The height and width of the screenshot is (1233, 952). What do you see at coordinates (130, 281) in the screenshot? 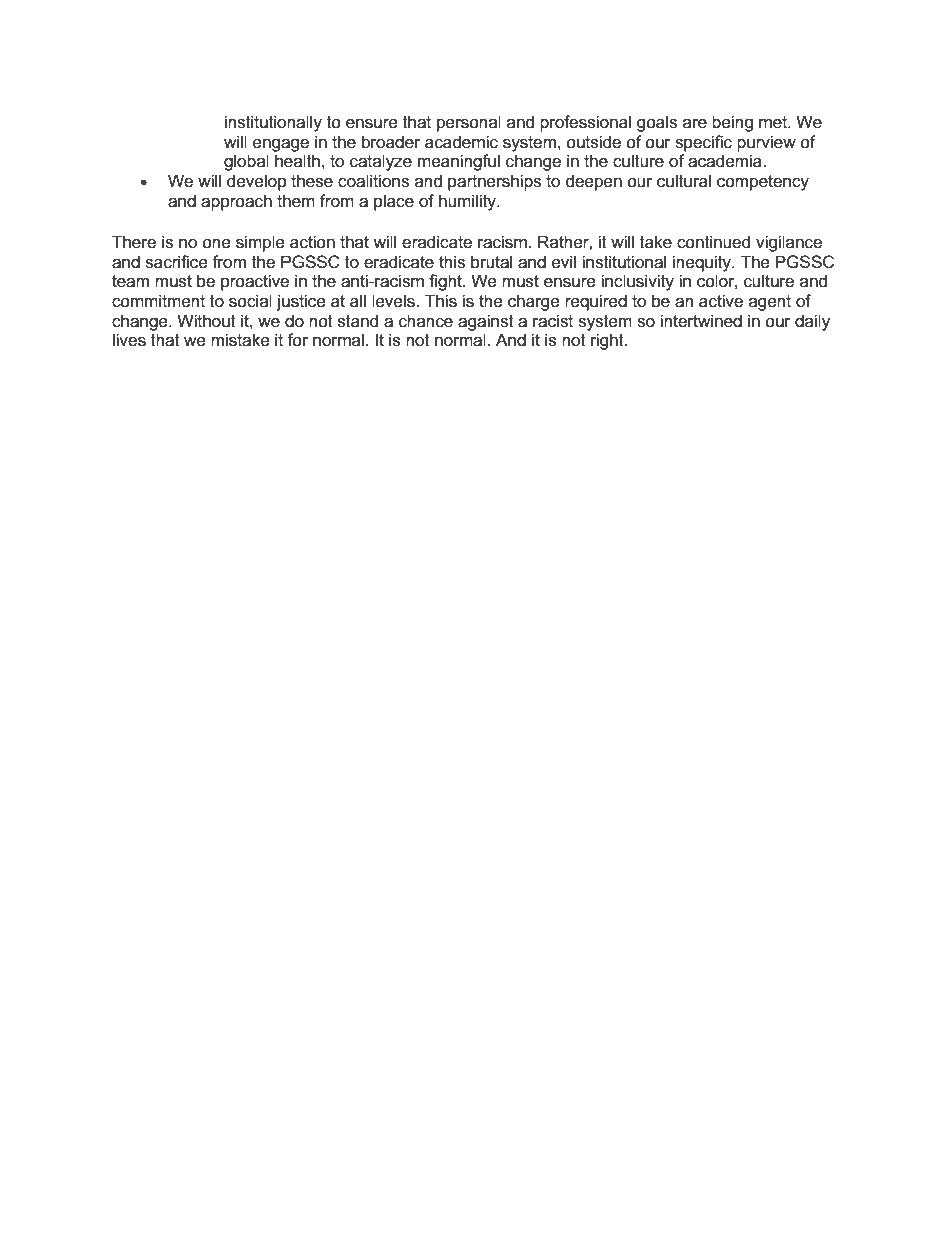
I see `team` at bounding box center [130, 281].
